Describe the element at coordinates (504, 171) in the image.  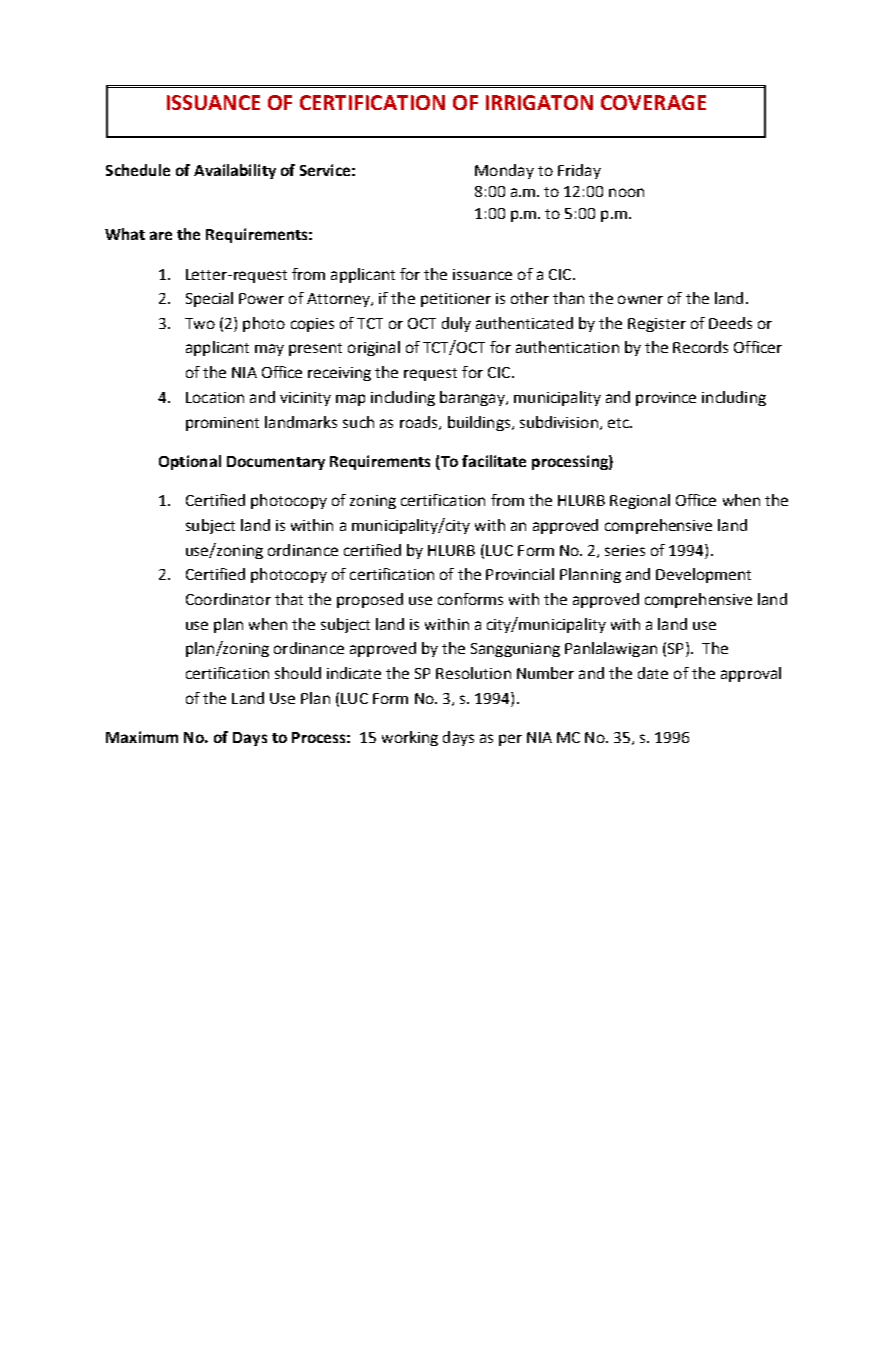
I see `Monday` at that location.
